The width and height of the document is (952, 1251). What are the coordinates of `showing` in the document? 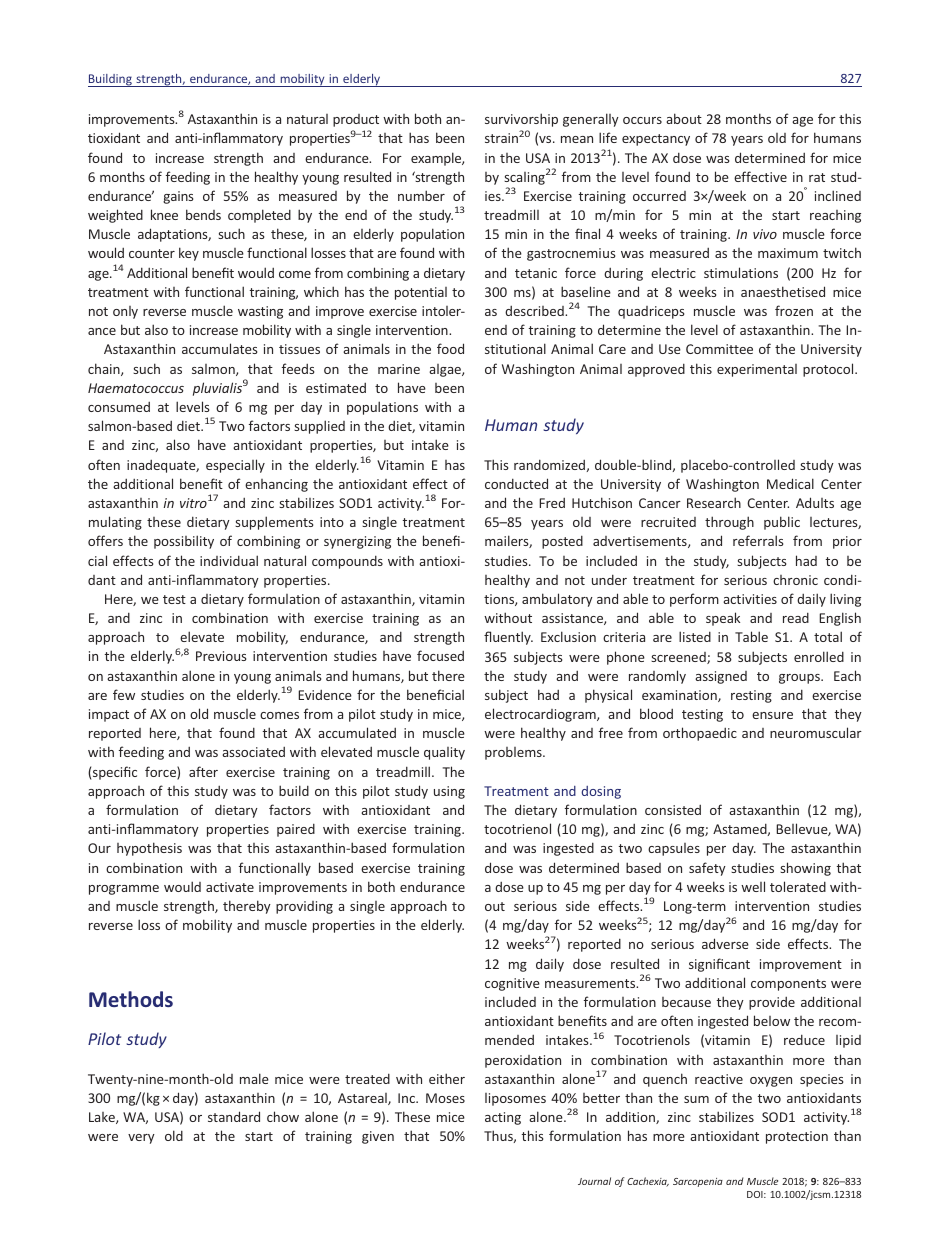 It's located at (805, 869).
